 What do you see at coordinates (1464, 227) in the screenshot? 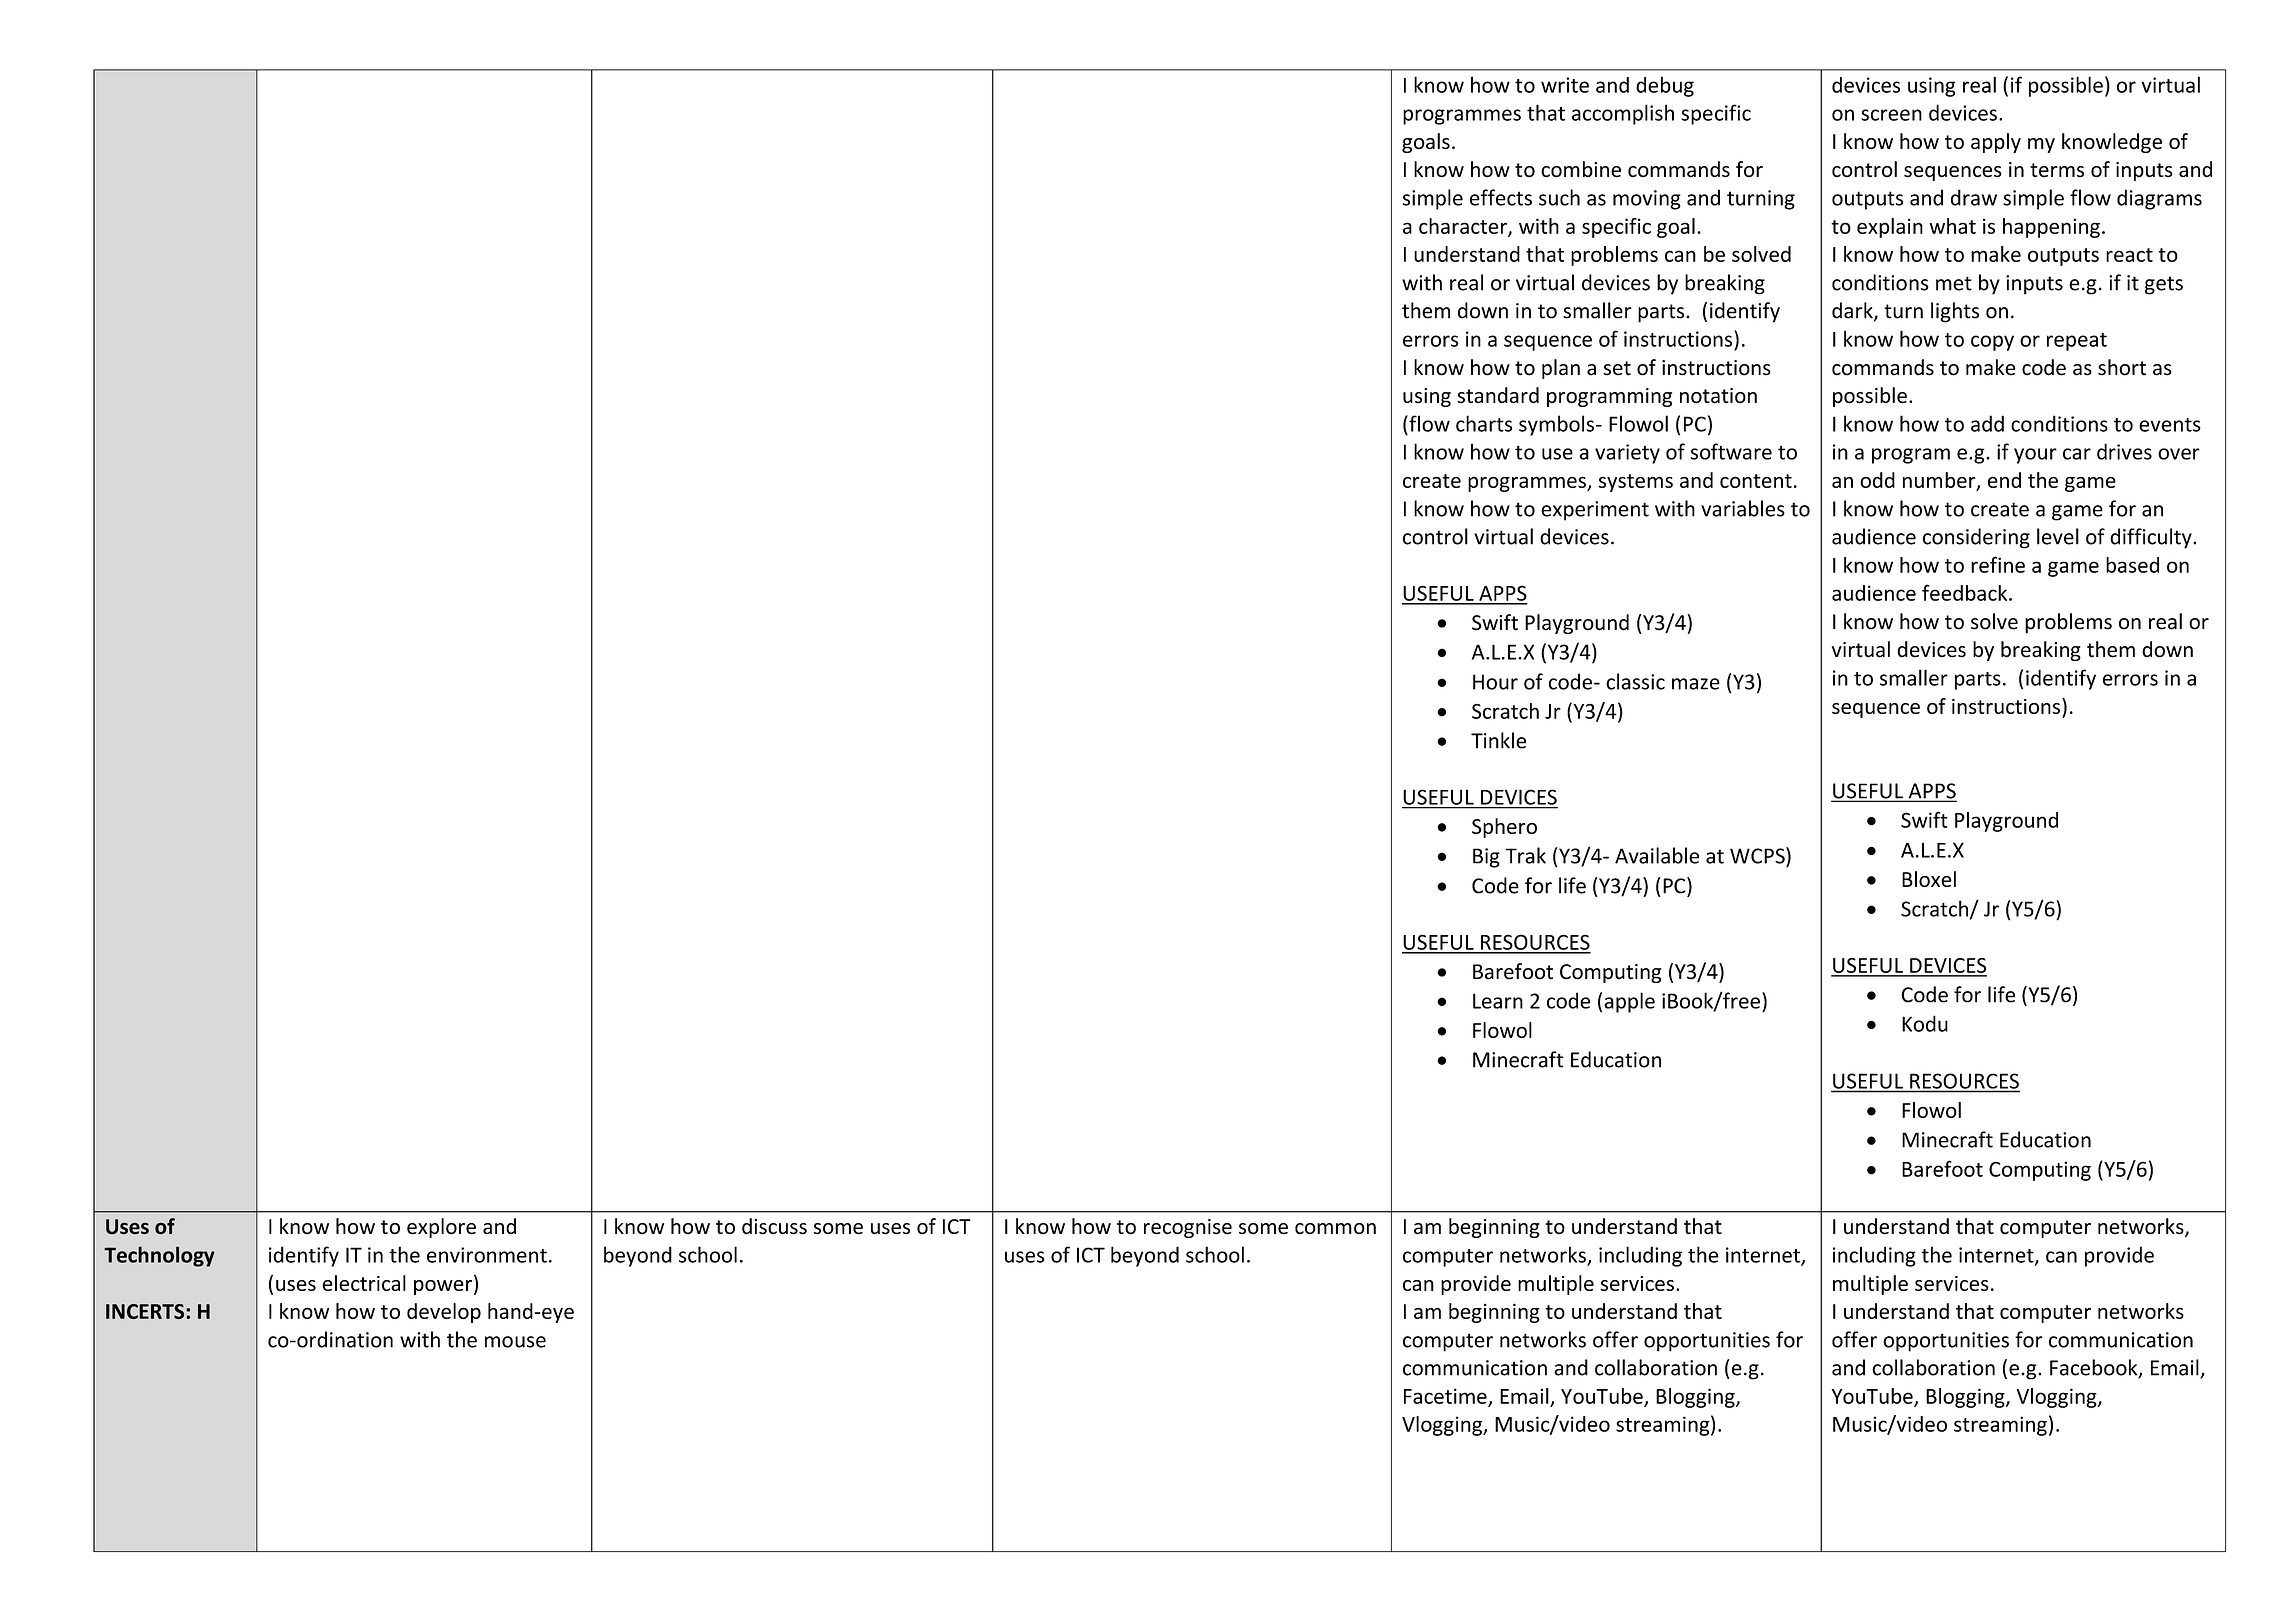
I see `character` at bounding box center [1464, 227].
